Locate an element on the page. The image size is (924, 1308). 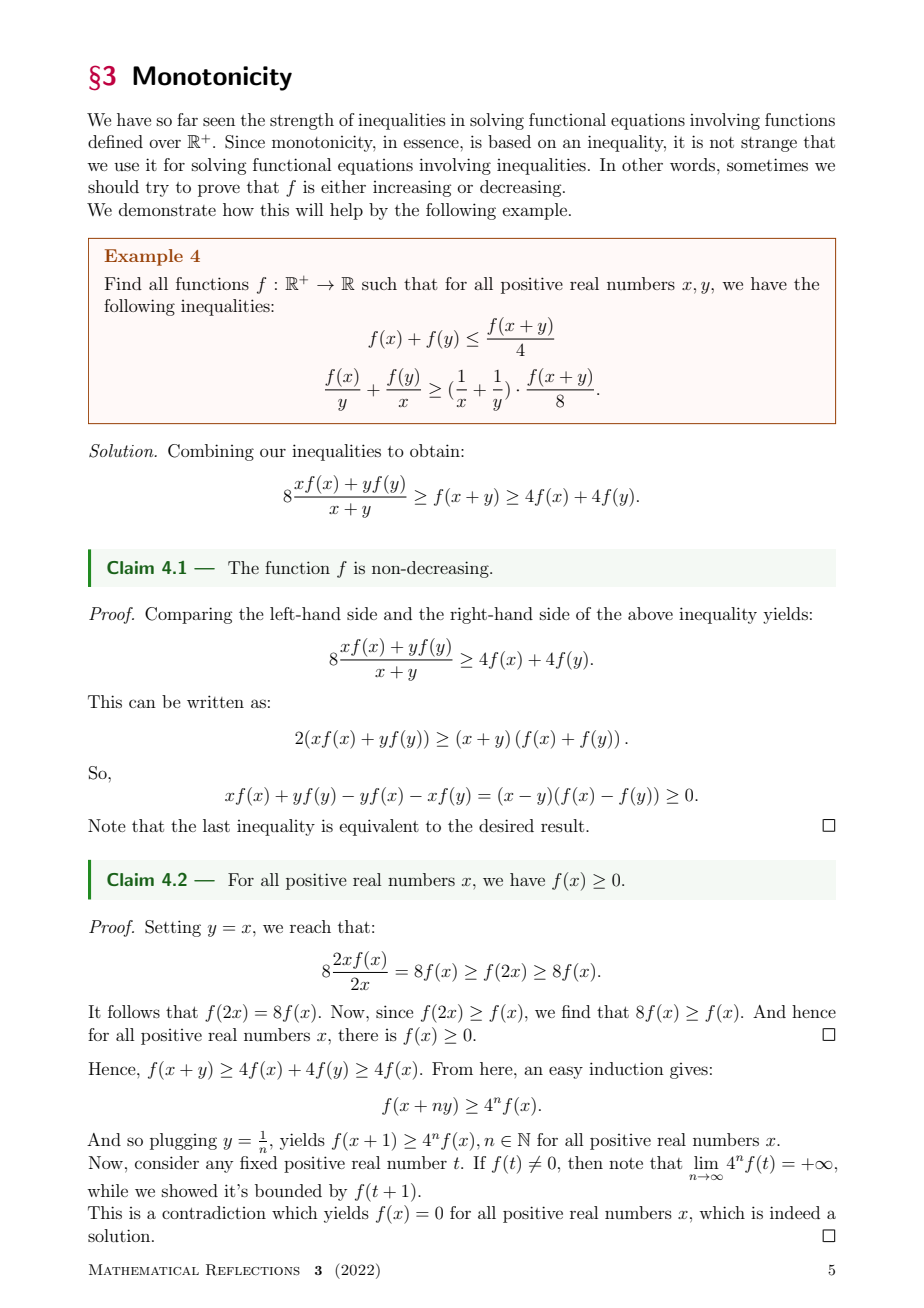
written is located at coordinates (215, 701).
